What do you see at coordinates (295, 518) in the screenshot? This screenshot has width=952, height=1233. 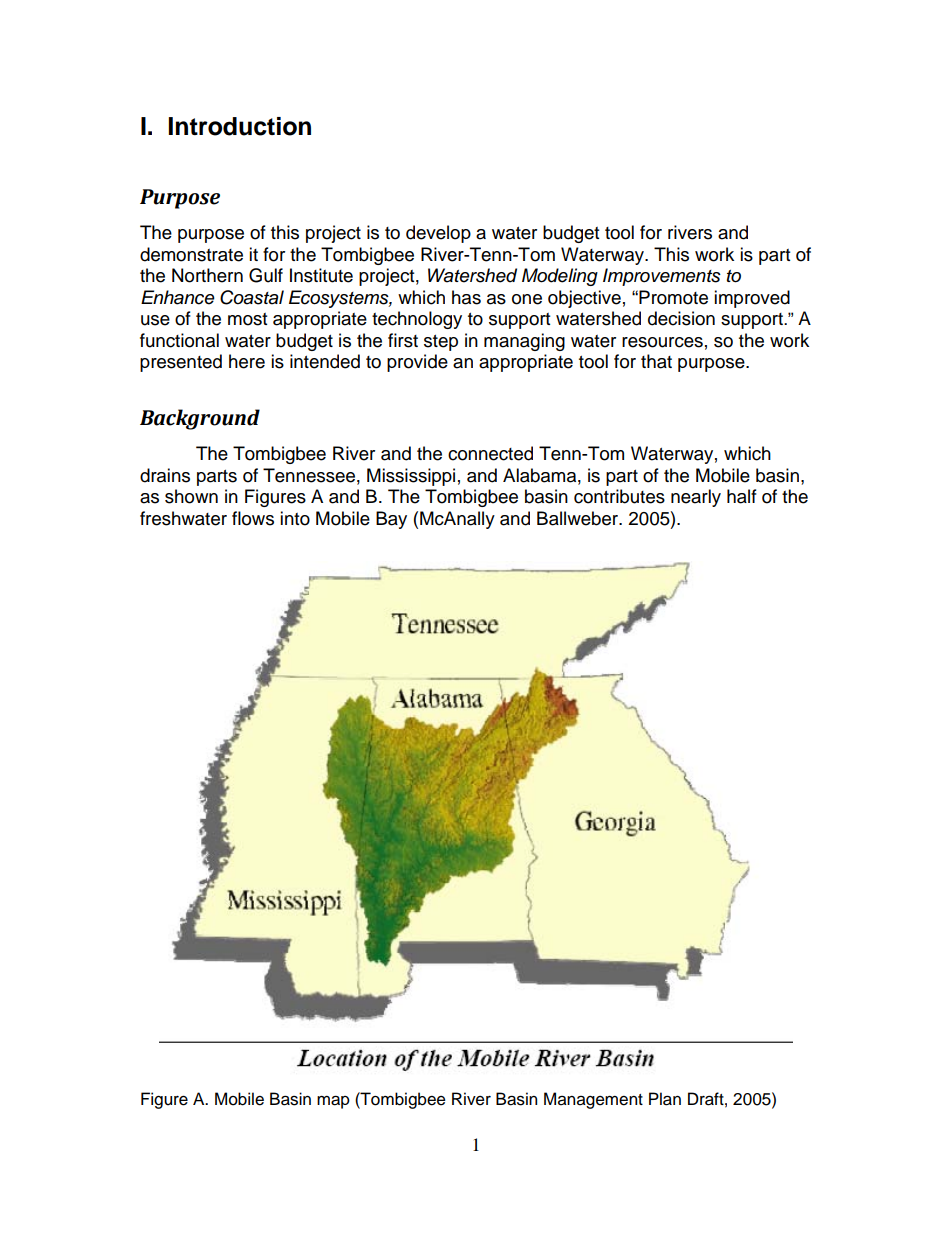 I see `into` at bounding box center [295, 518].
